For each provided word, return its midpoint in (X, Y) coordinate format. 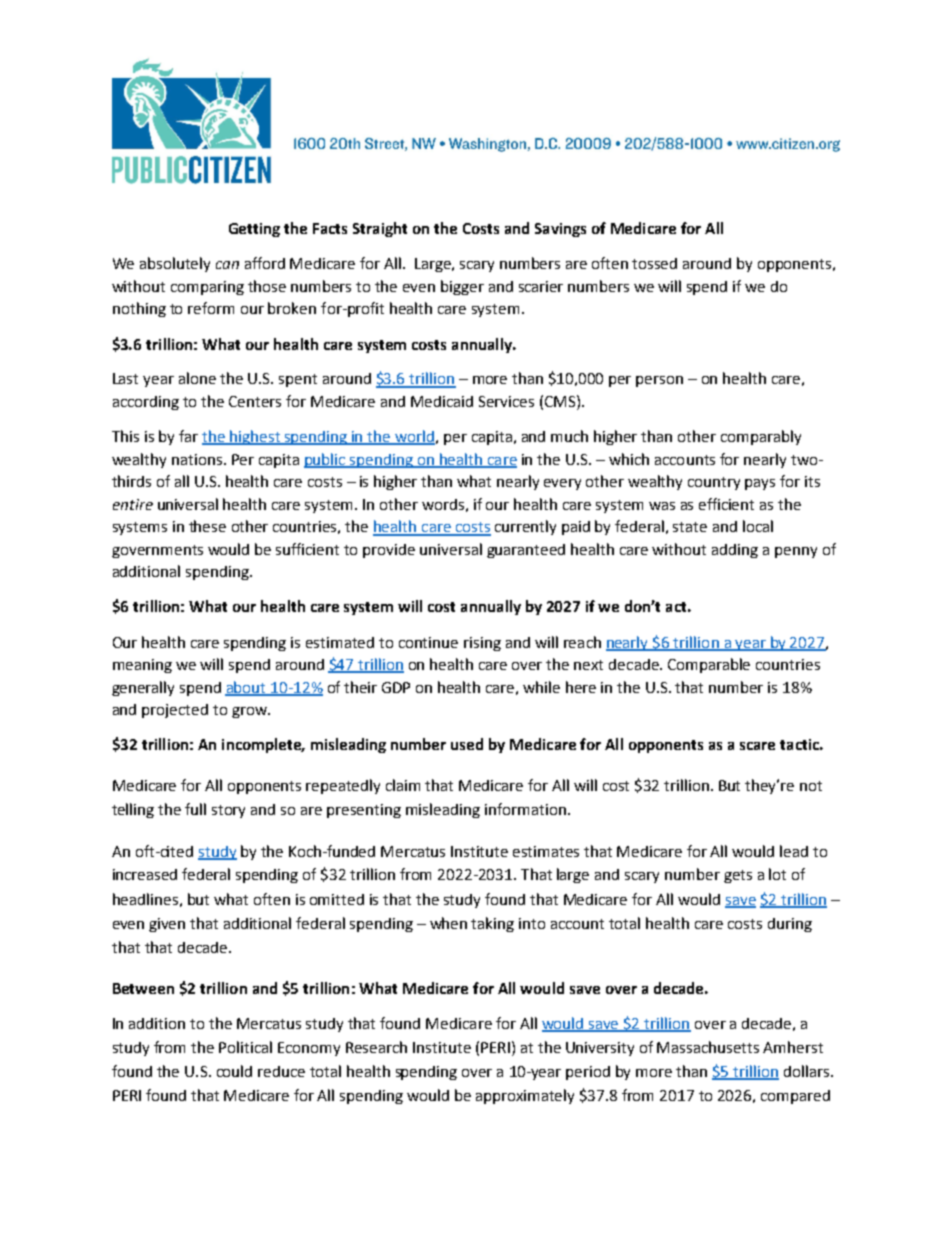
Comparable (709, 665)
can (227, 265)
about (247, 688)
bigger (462, 287)
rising (482, 644)
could (234, 1071)
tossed (654, 263)
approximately (525, 1096)
